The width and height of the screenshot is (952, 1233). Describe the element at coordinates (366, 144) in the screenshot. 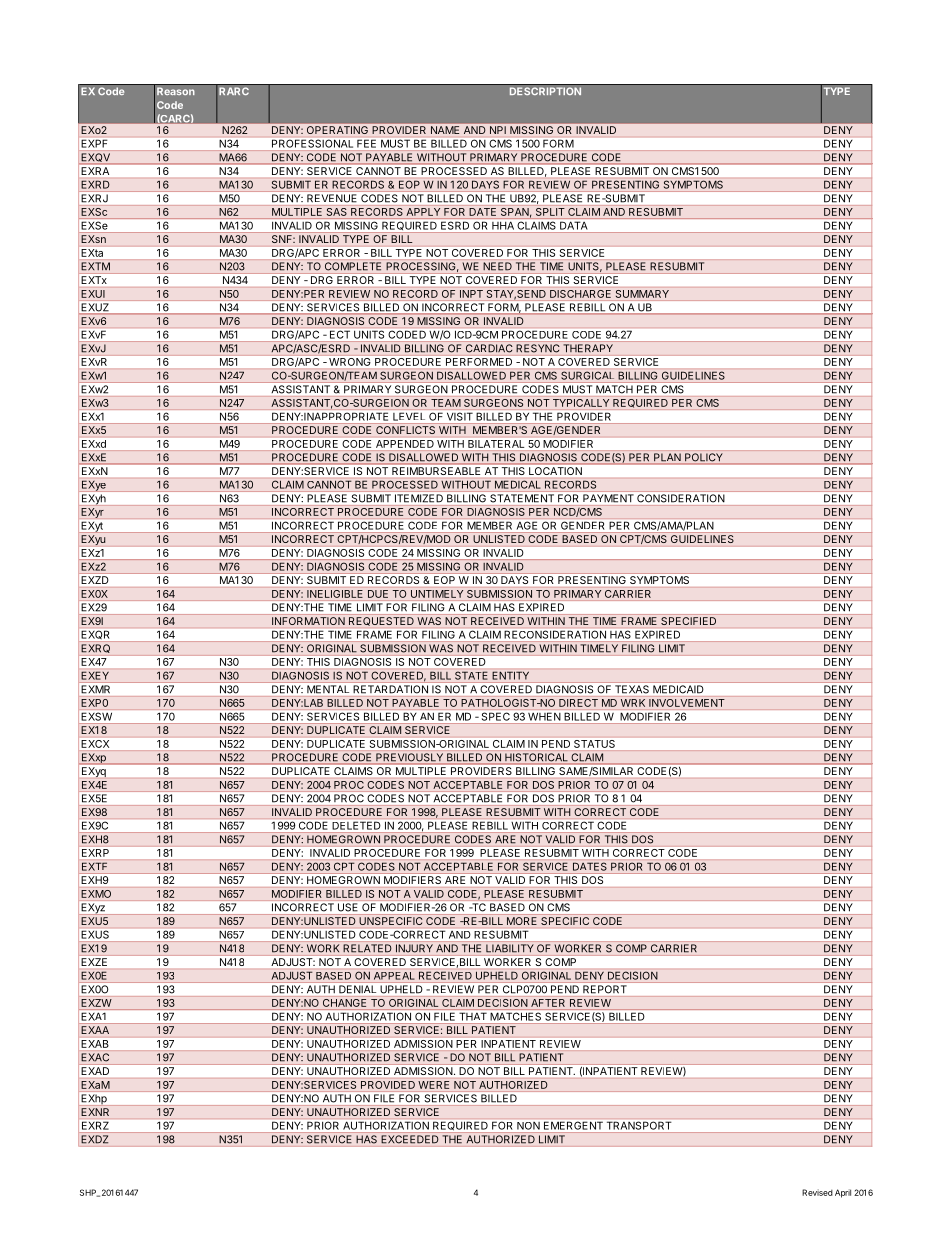

I see `FEE` at that location.
